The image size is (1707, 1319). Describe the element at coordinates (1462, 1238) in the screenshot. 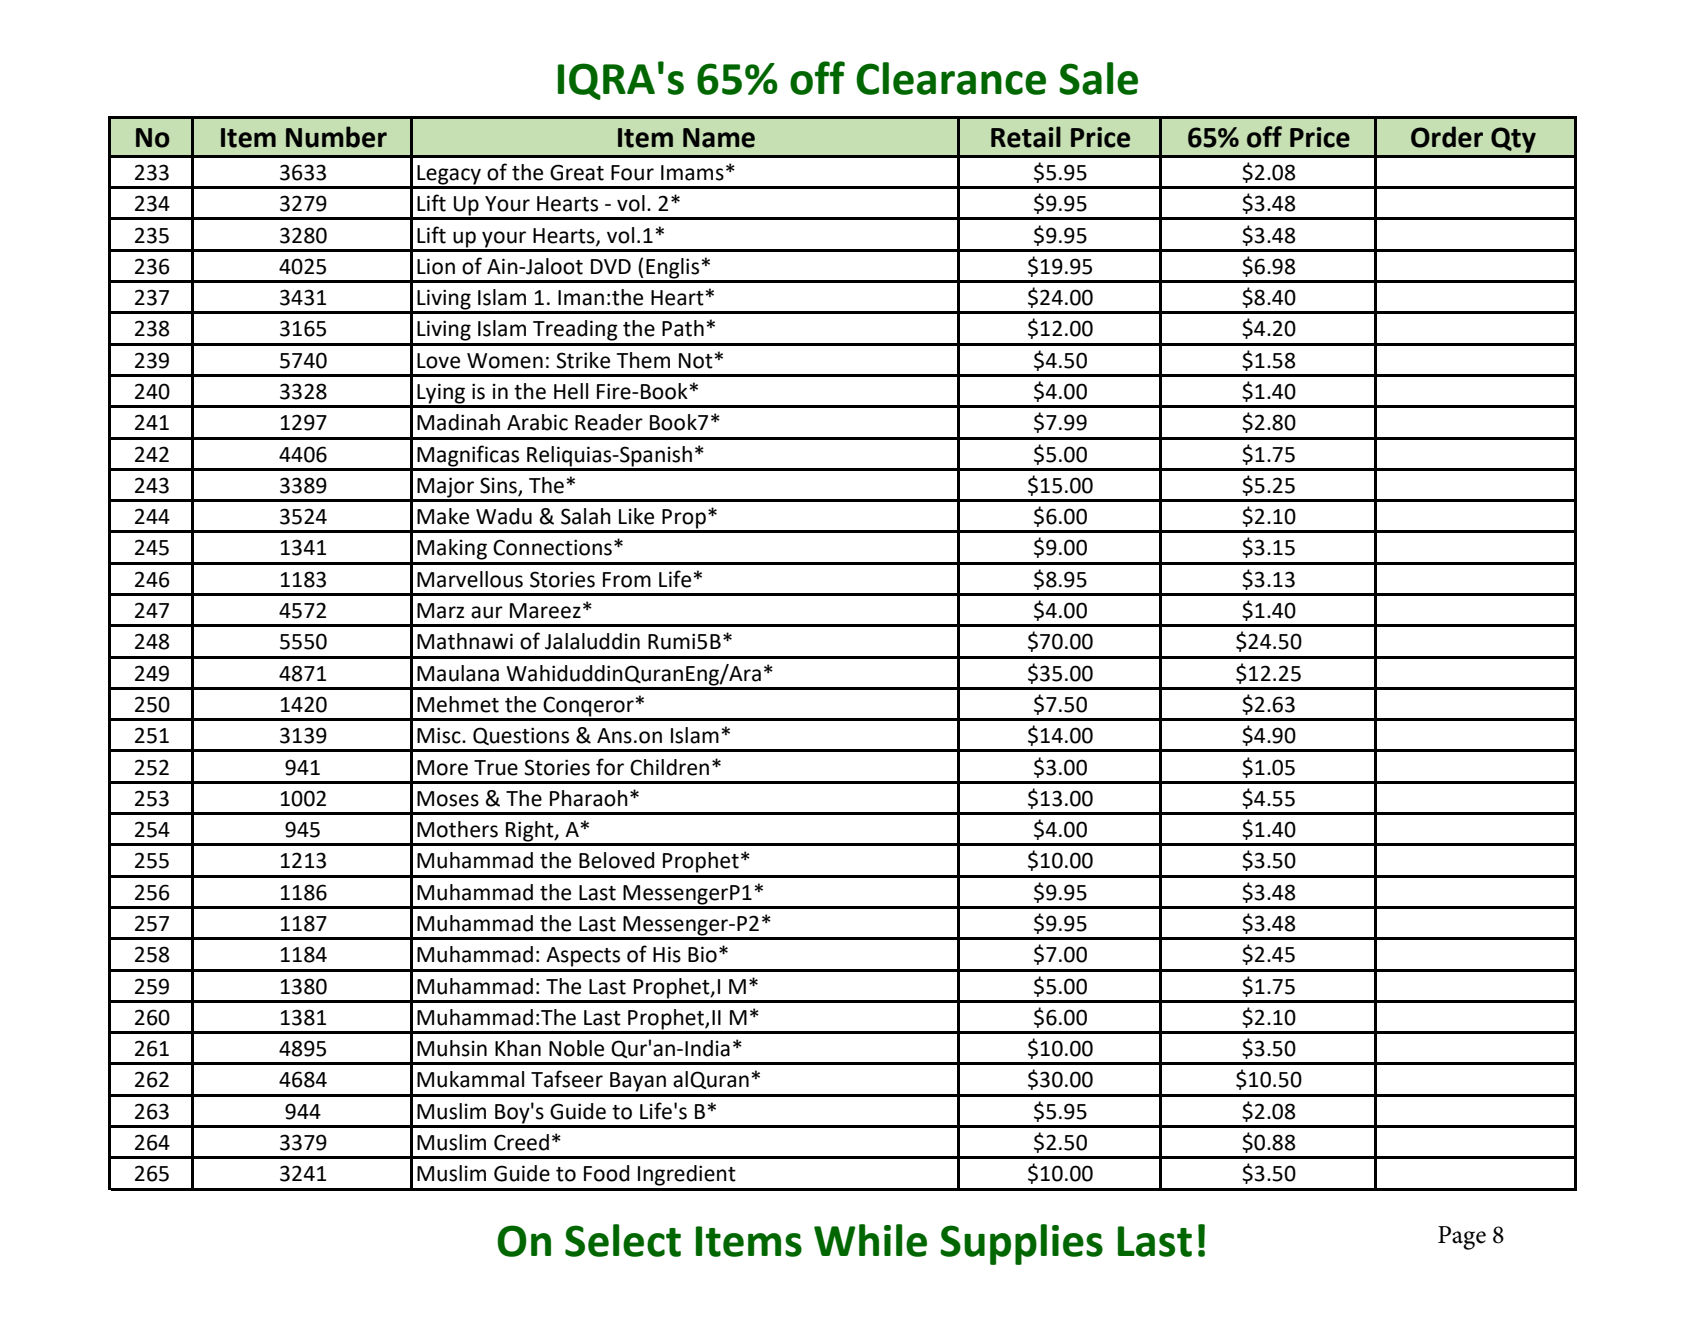

I see `Page` at that location.
